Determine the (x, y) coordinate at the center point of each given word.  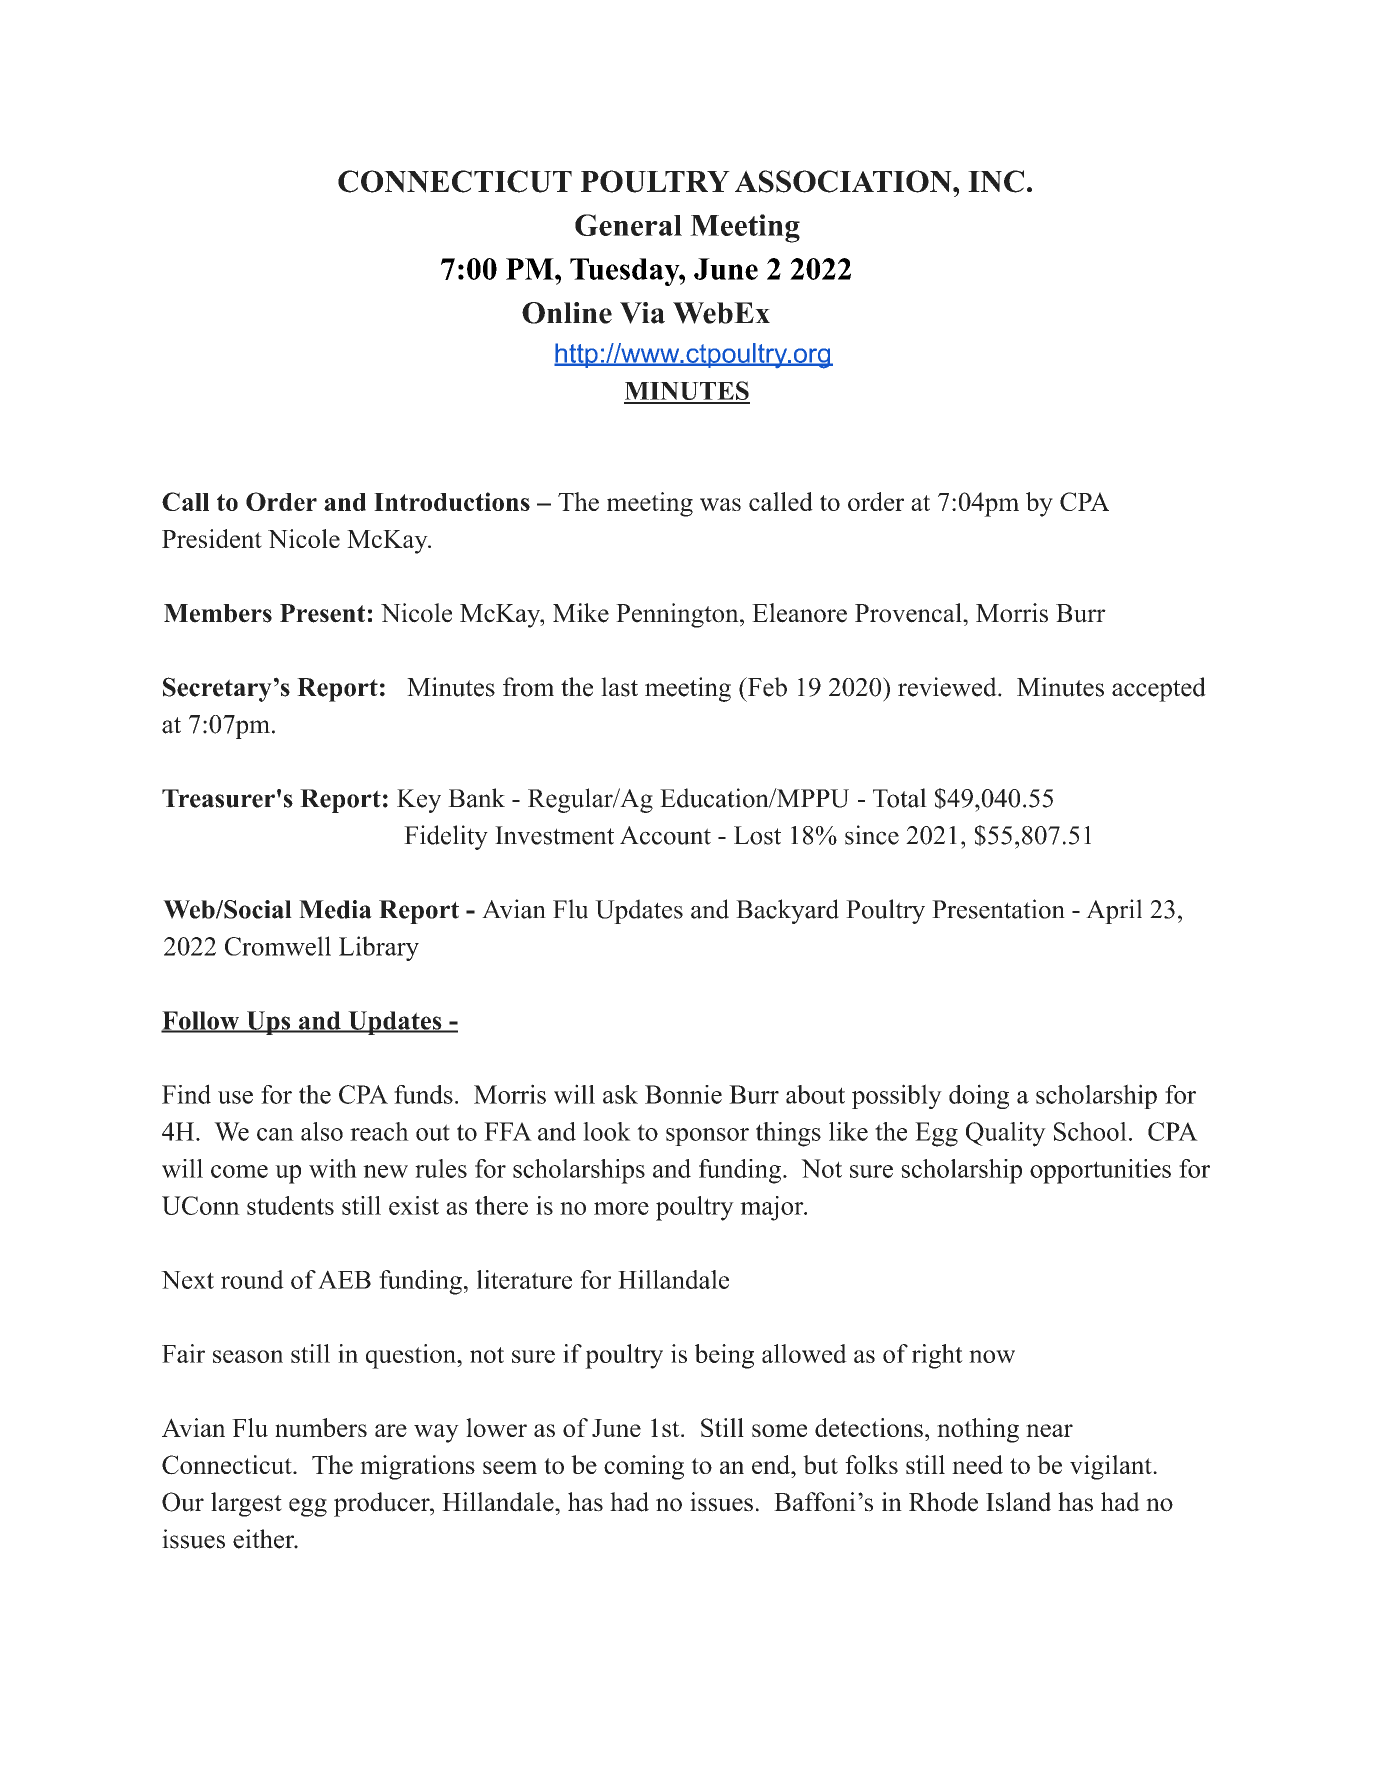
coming (644, 1467)
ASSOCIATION (844, 181)
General (628, 225)
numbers (321, 1427)
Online (567, 313)
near (1049, 1430)
